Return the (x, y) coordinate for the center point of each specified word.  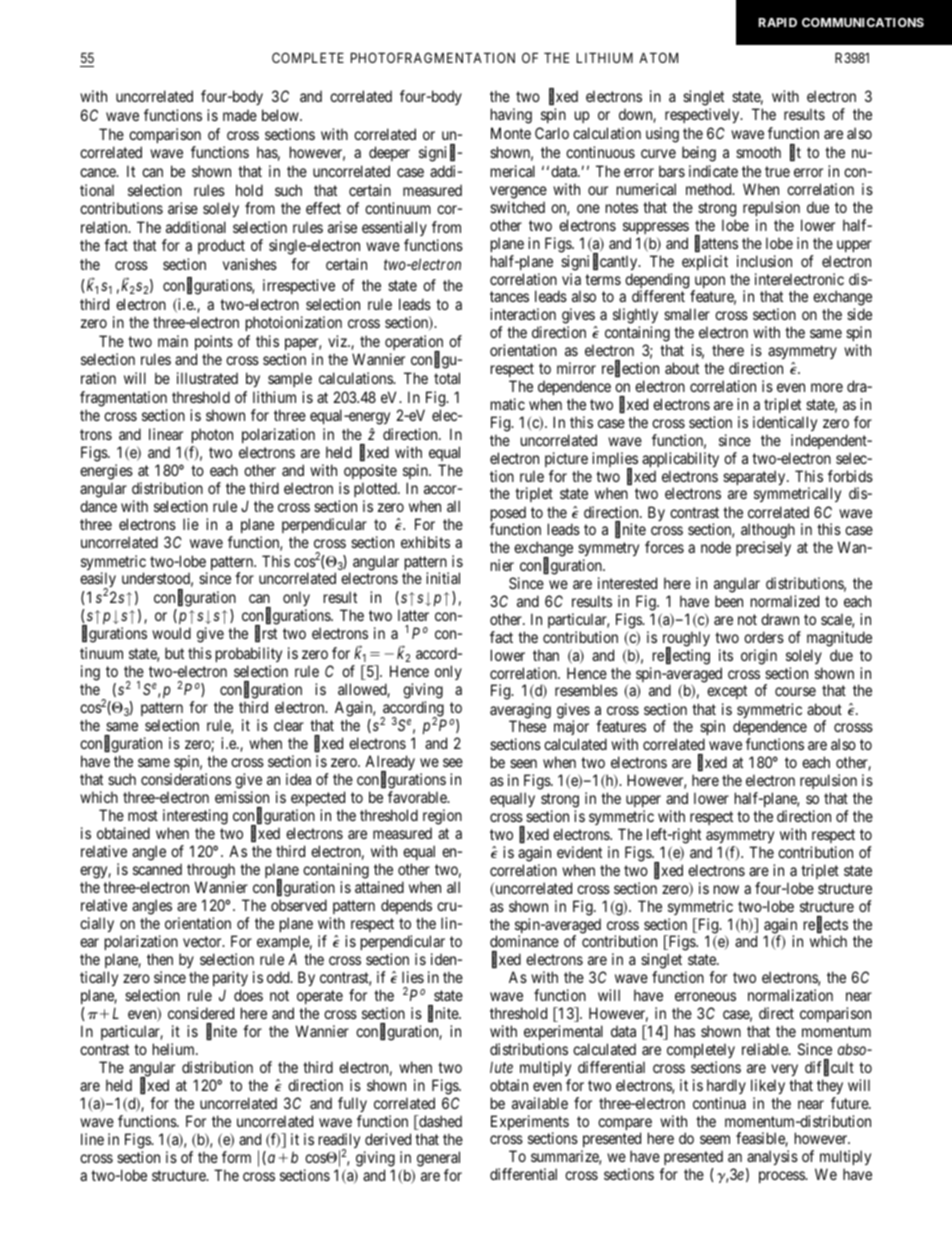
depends (406, 906)
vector (203, 941)
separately (755, 477)
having (511, 116)
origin (759, 657)
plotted (376, 489)
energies (106, 473)
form (236, 1157)
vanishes (250, 264)
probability (249, 654)
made (240, 115)
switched (517, 207)
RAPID (778, 22)
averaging (520, 712)
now (726, 889)
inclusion (764, 261)
